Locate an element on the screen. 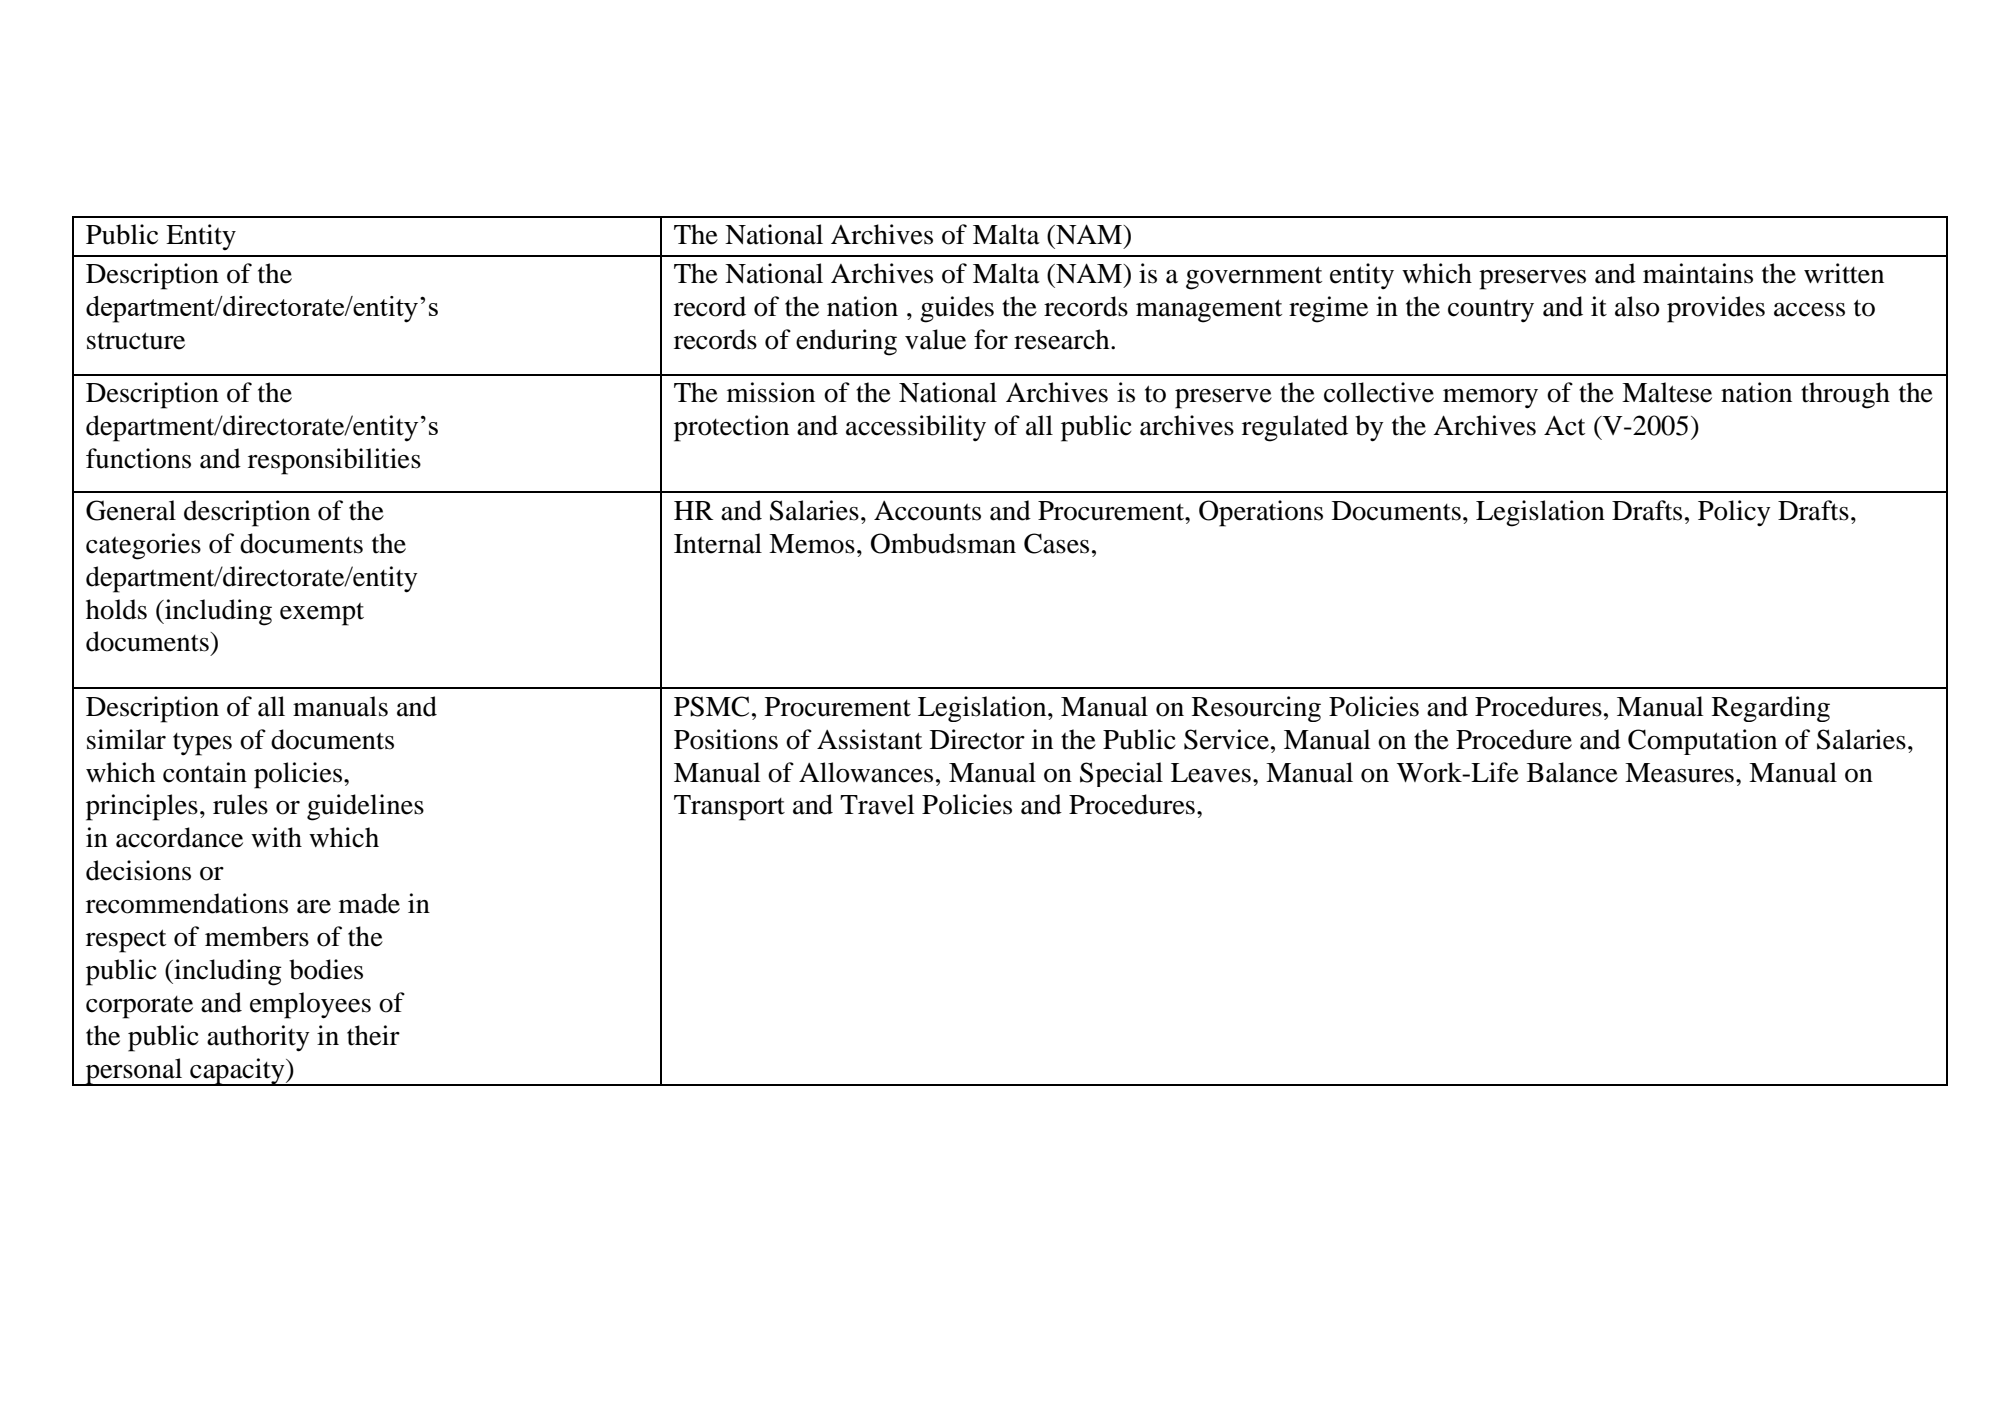 The height and width of the screenshot is (1421, 2009). Regarding is located at coordinates (1771, 709).
